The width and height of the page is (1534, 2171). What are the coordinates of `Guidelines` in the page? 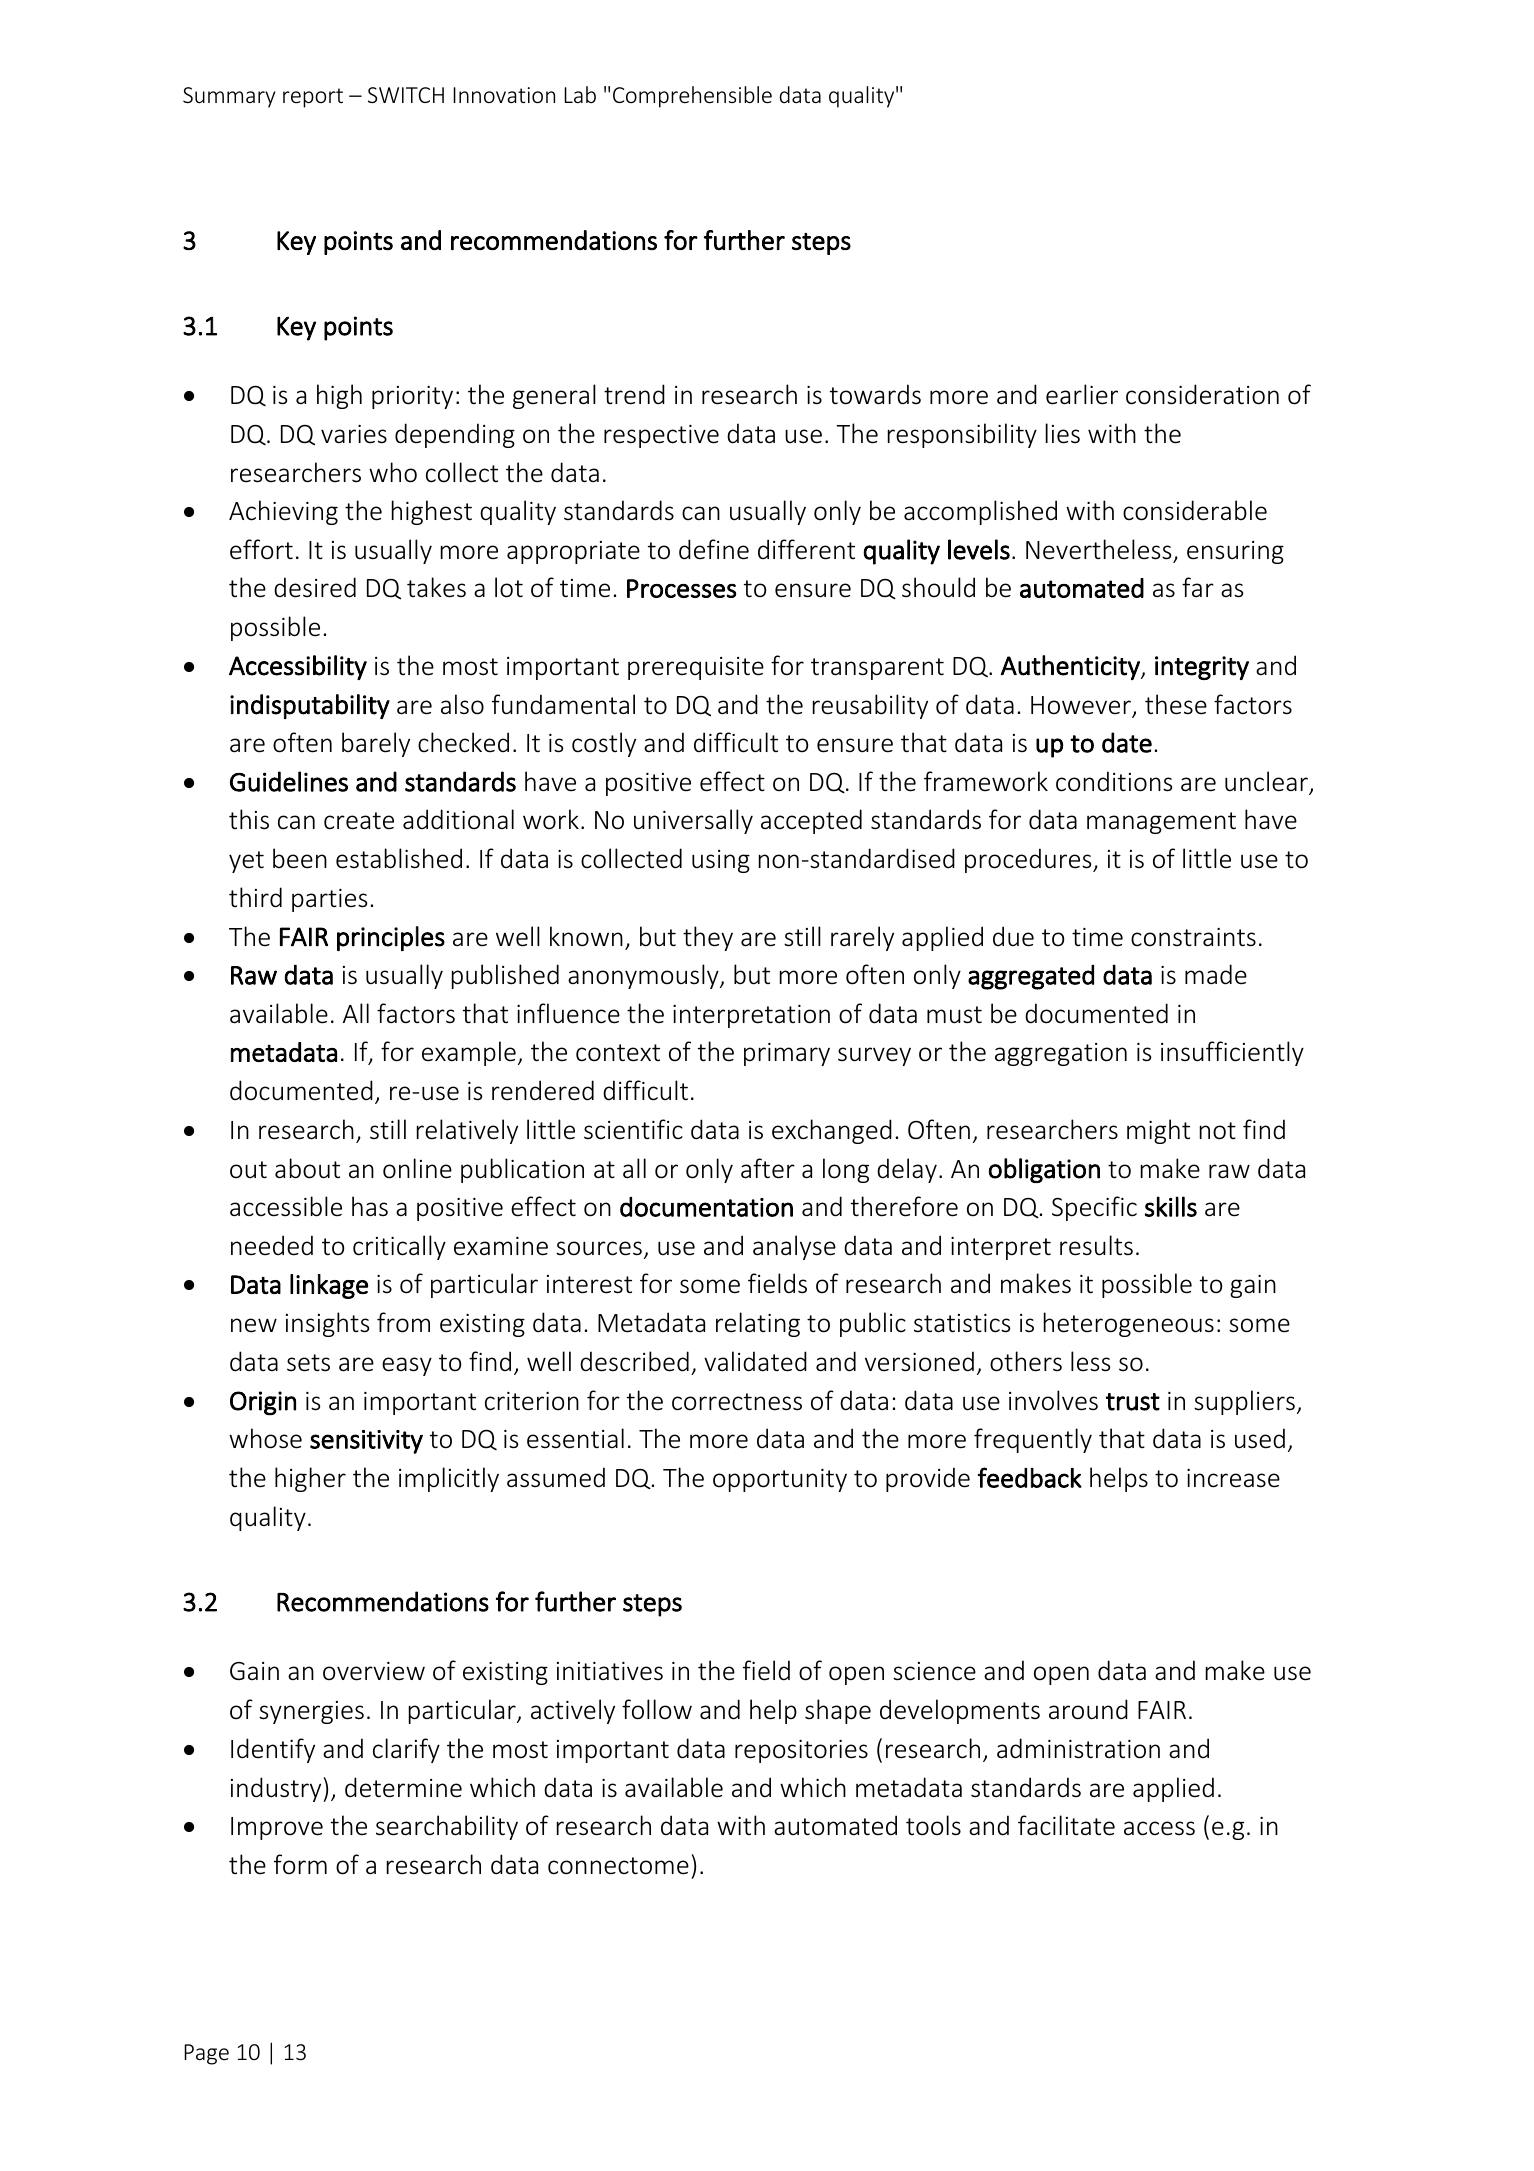 It's located at (289, 781).
